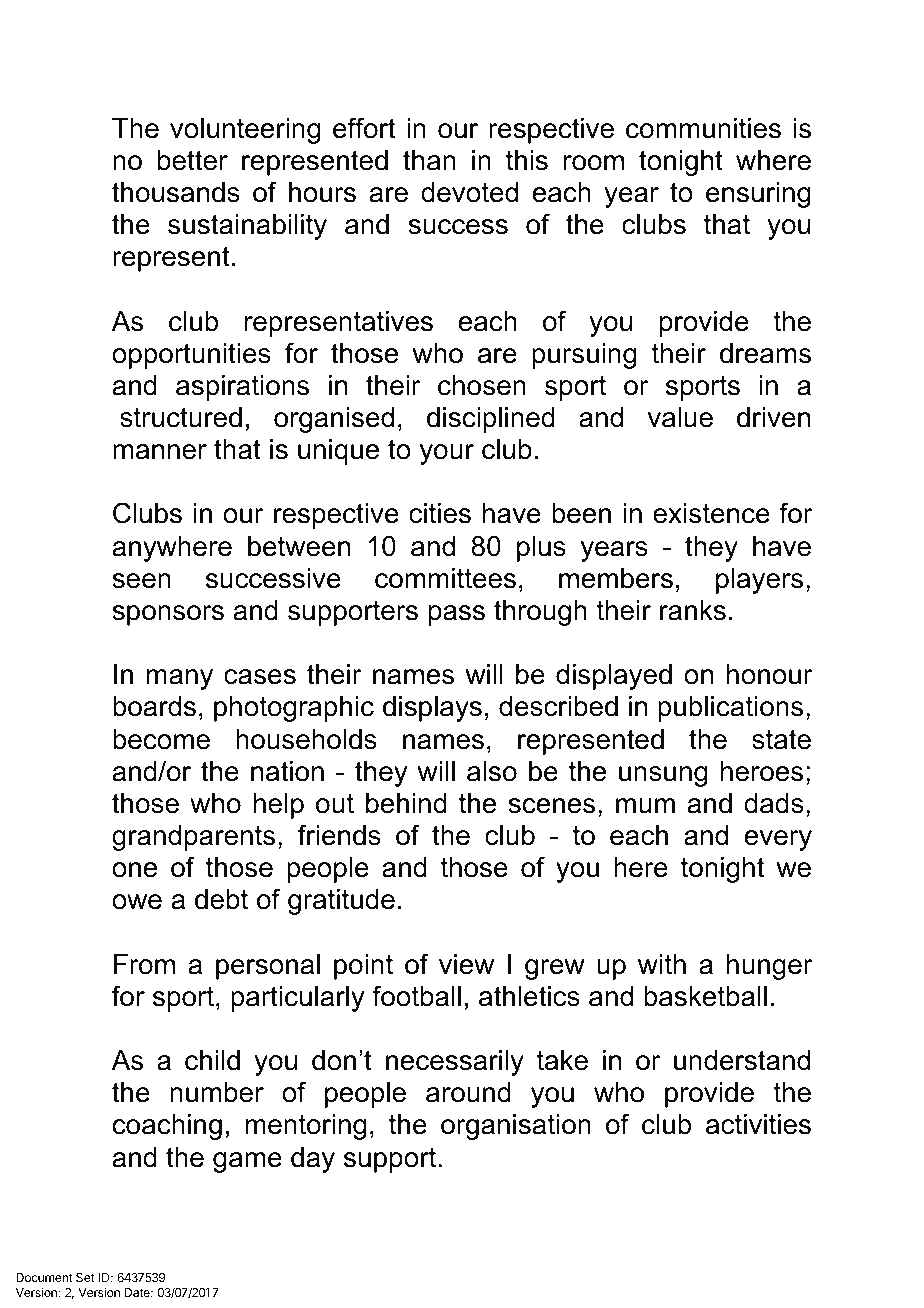 The width and height of the image is (924, 1308). What do you see at coordinates (154, 706) in the image?
I see `boards` at bounding box center [154, 706].
